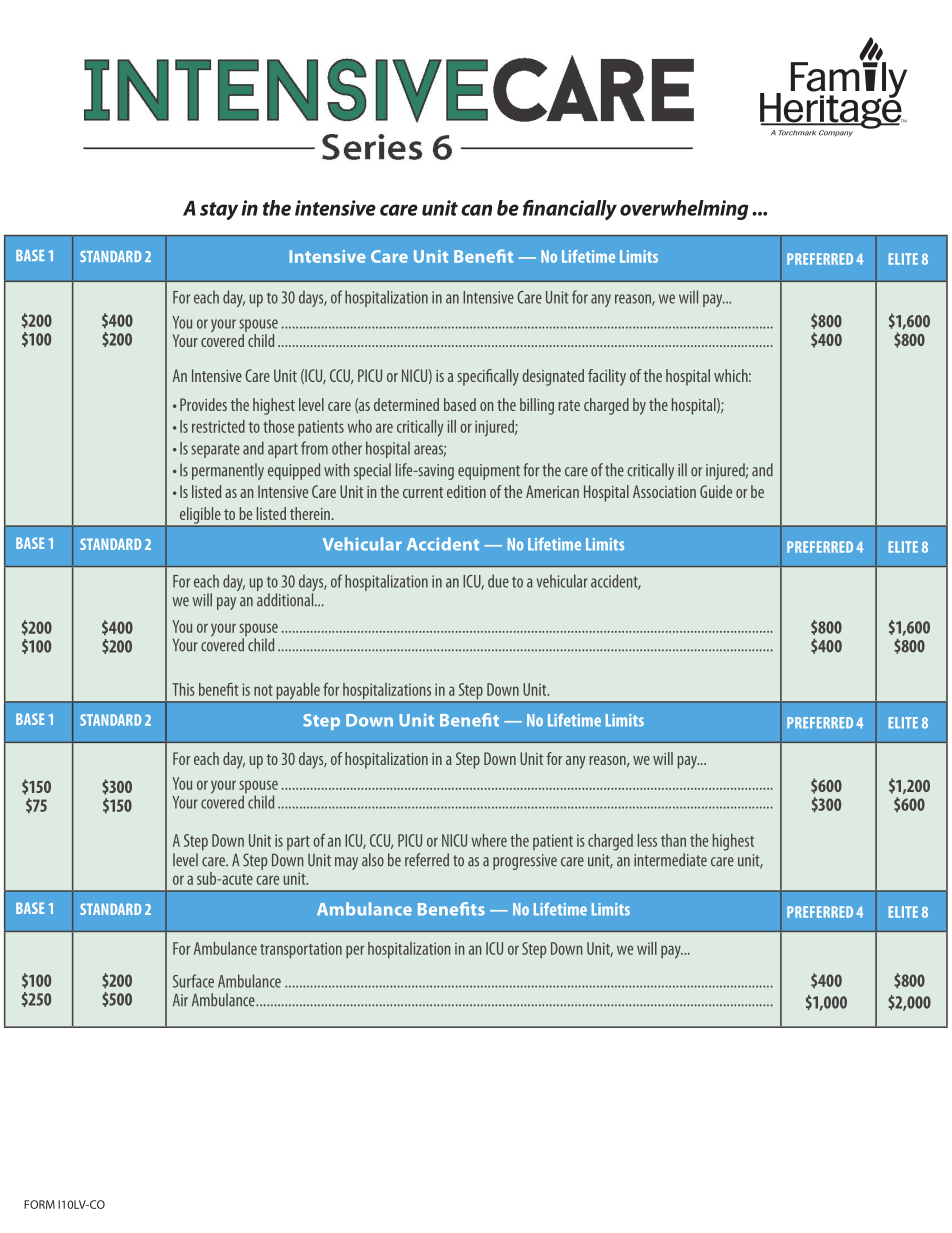 The height and width of the screenshot is (1233, 952). I want to click on due, so click(498, 581).
